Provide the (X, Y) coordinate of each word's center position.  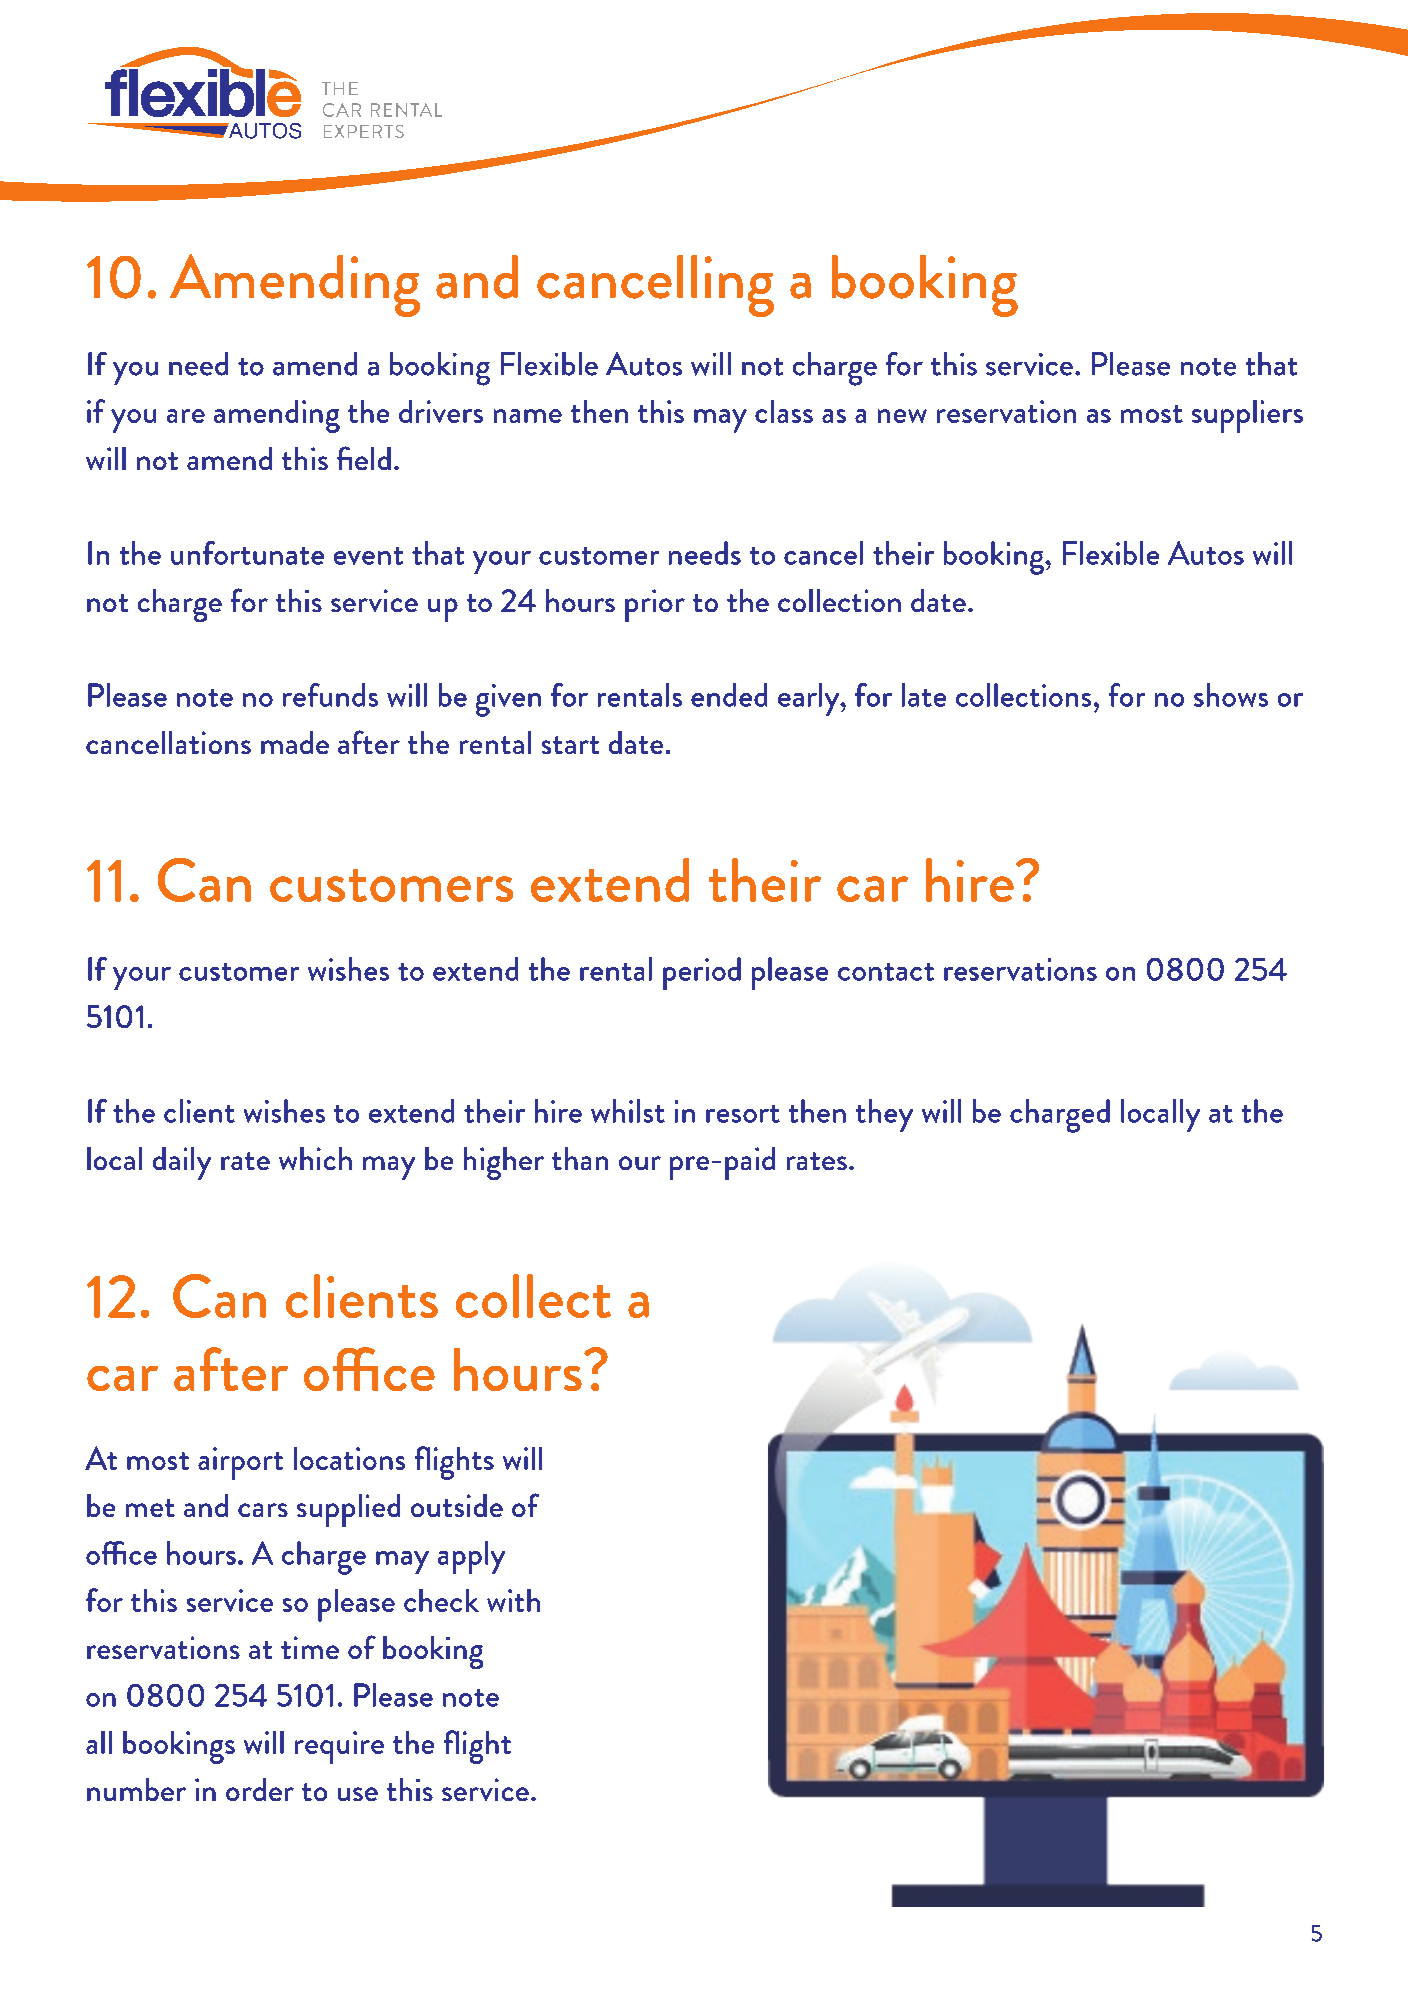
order (260, 1789)
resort (743, 1114)
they (884, 1115)
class (784, 411)
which (315, 1158)
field (364, 458)
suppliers (1247, 416)
